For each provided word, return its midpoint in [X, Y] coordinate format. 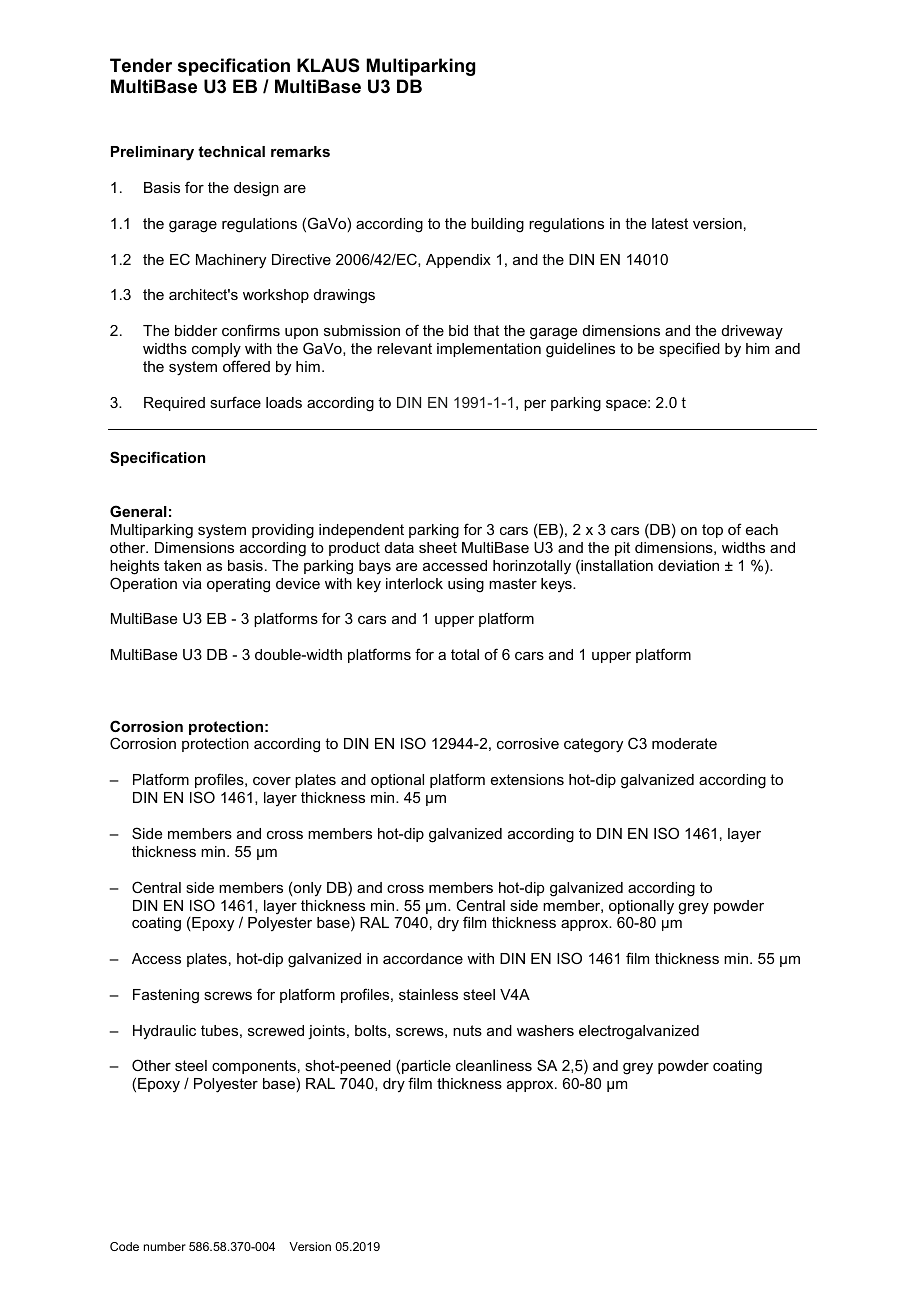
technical [231, 151]
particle [426, 1067]
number [165, 1246]
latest [670, 223]
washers [545, 1030]
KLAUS [328, 65]
